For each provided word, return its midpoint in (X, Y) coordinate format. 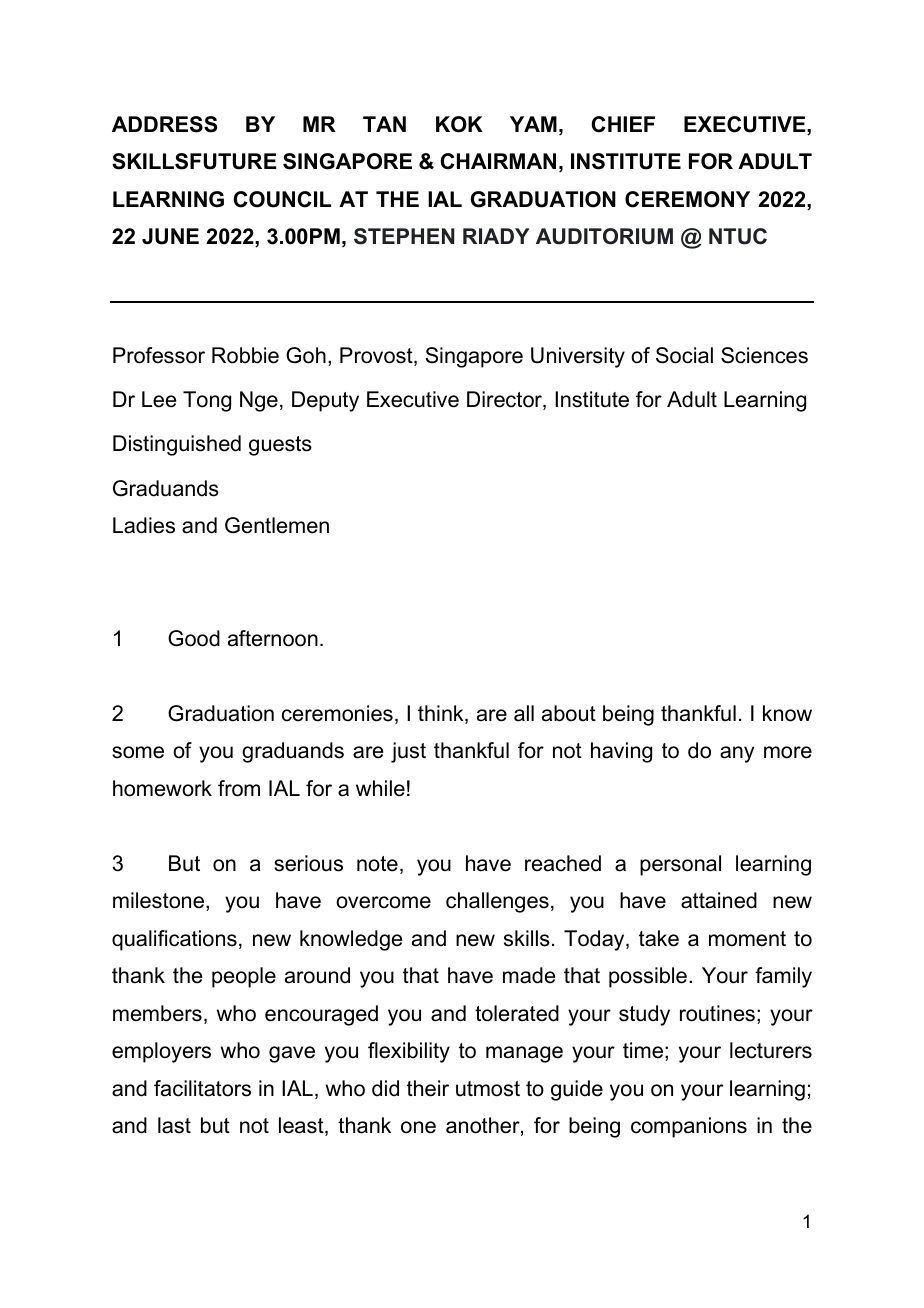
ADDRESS (164, 124)
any (737, 754)
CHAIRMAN (498, 161)
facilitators (202, 1088)
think (442, 714)
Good (194, 638)
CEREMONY (687, 199)
